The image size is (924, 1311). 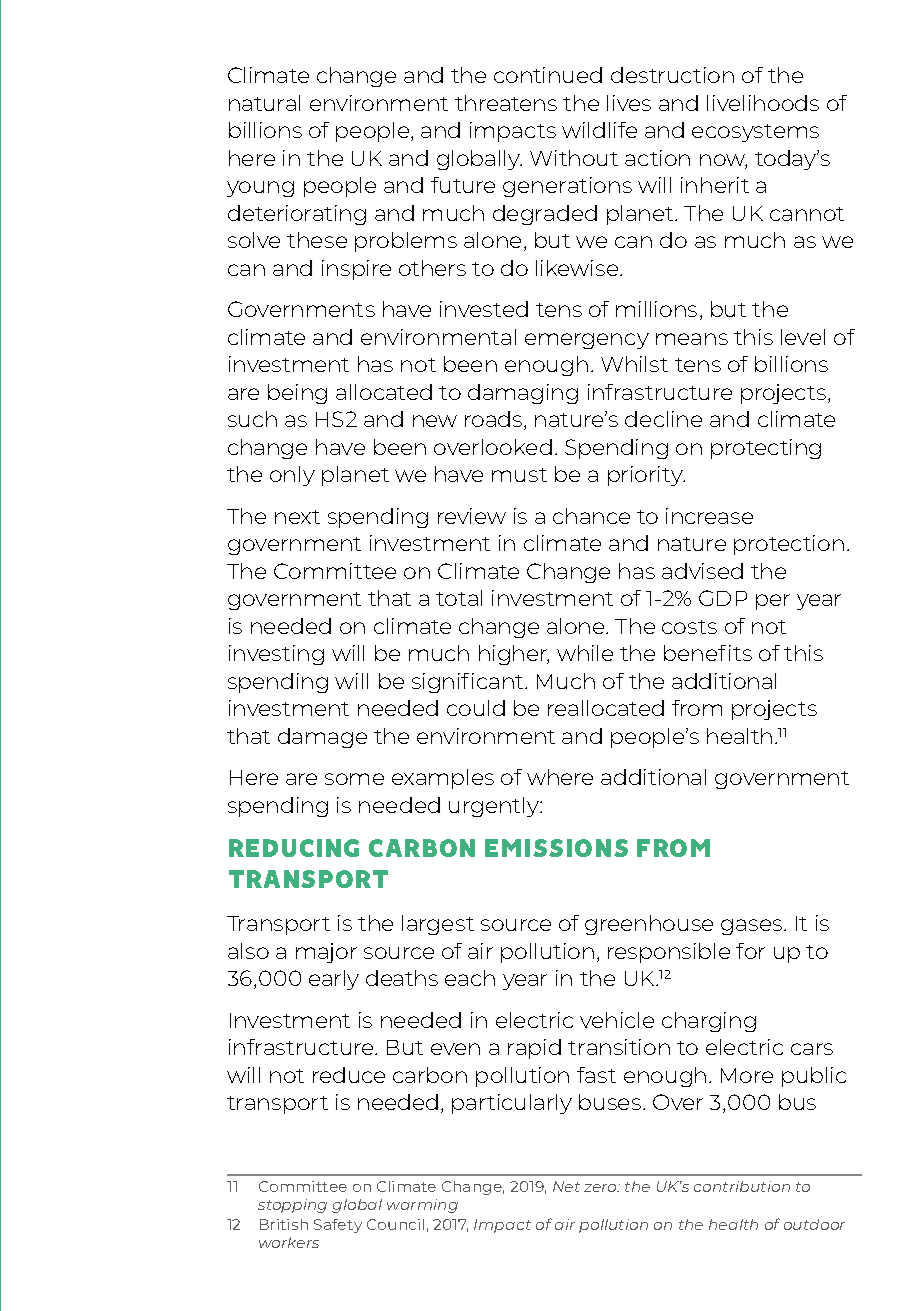 What do you see at coordinates (495, 807) in the page?
I see `urgently` at bounding box center [495, 807].
